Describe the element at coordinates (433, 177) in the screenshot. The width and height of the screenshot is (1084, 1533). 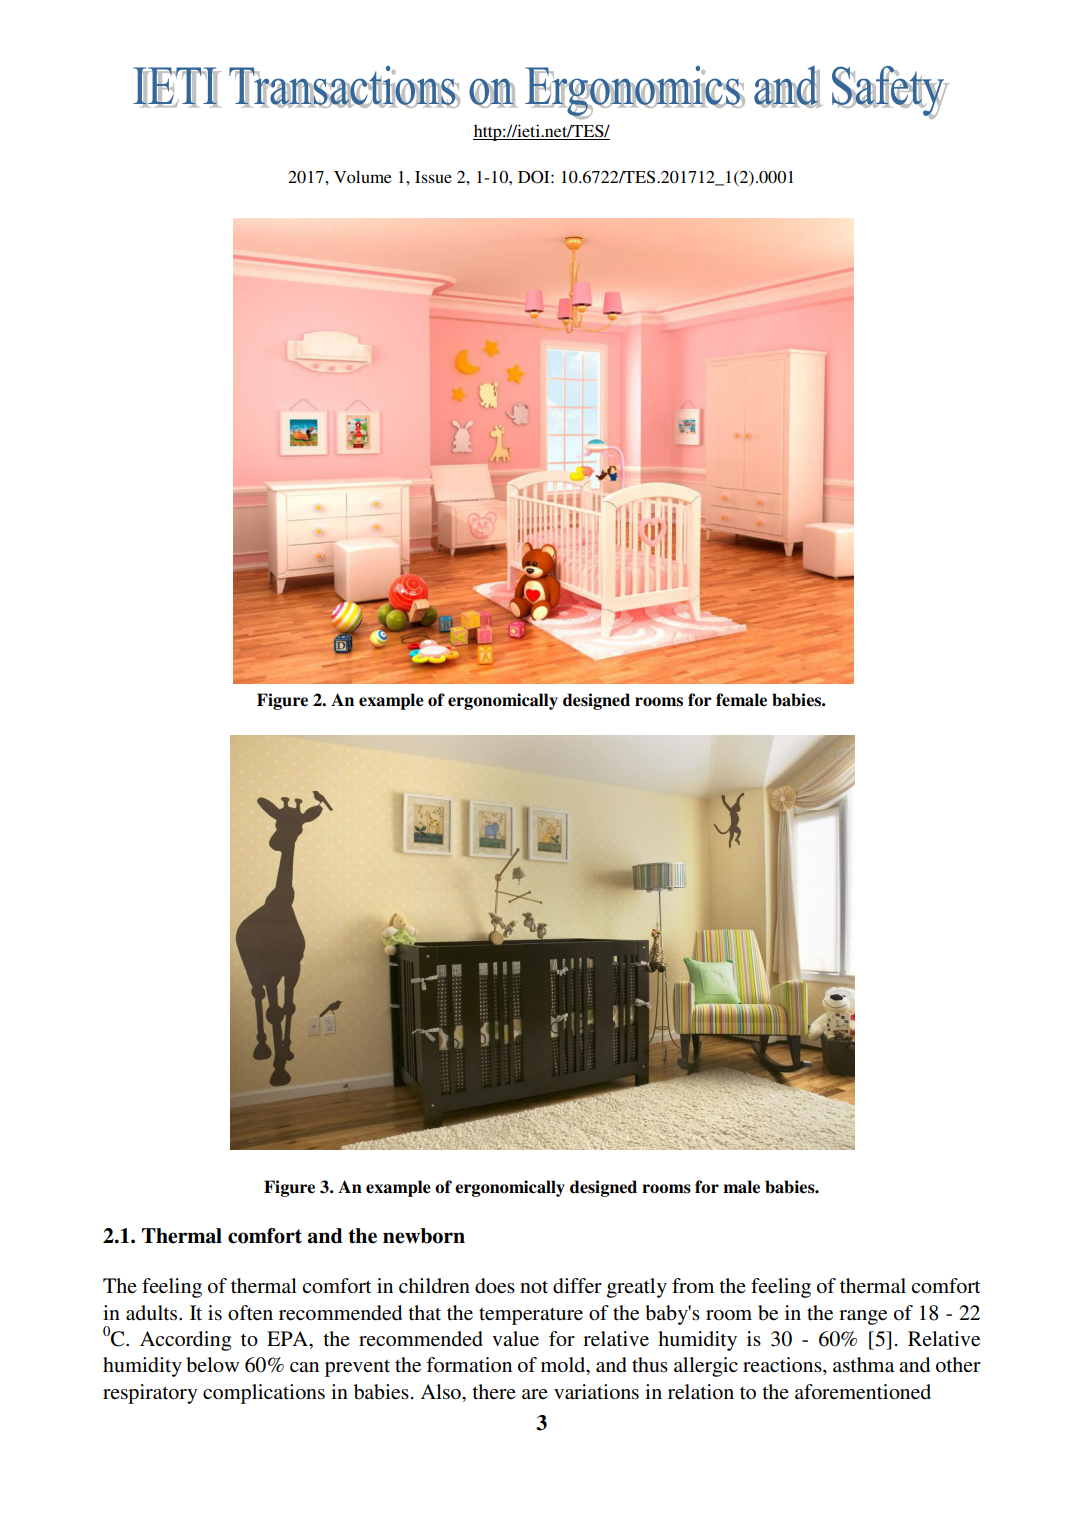
I see `Issue` at that location.
